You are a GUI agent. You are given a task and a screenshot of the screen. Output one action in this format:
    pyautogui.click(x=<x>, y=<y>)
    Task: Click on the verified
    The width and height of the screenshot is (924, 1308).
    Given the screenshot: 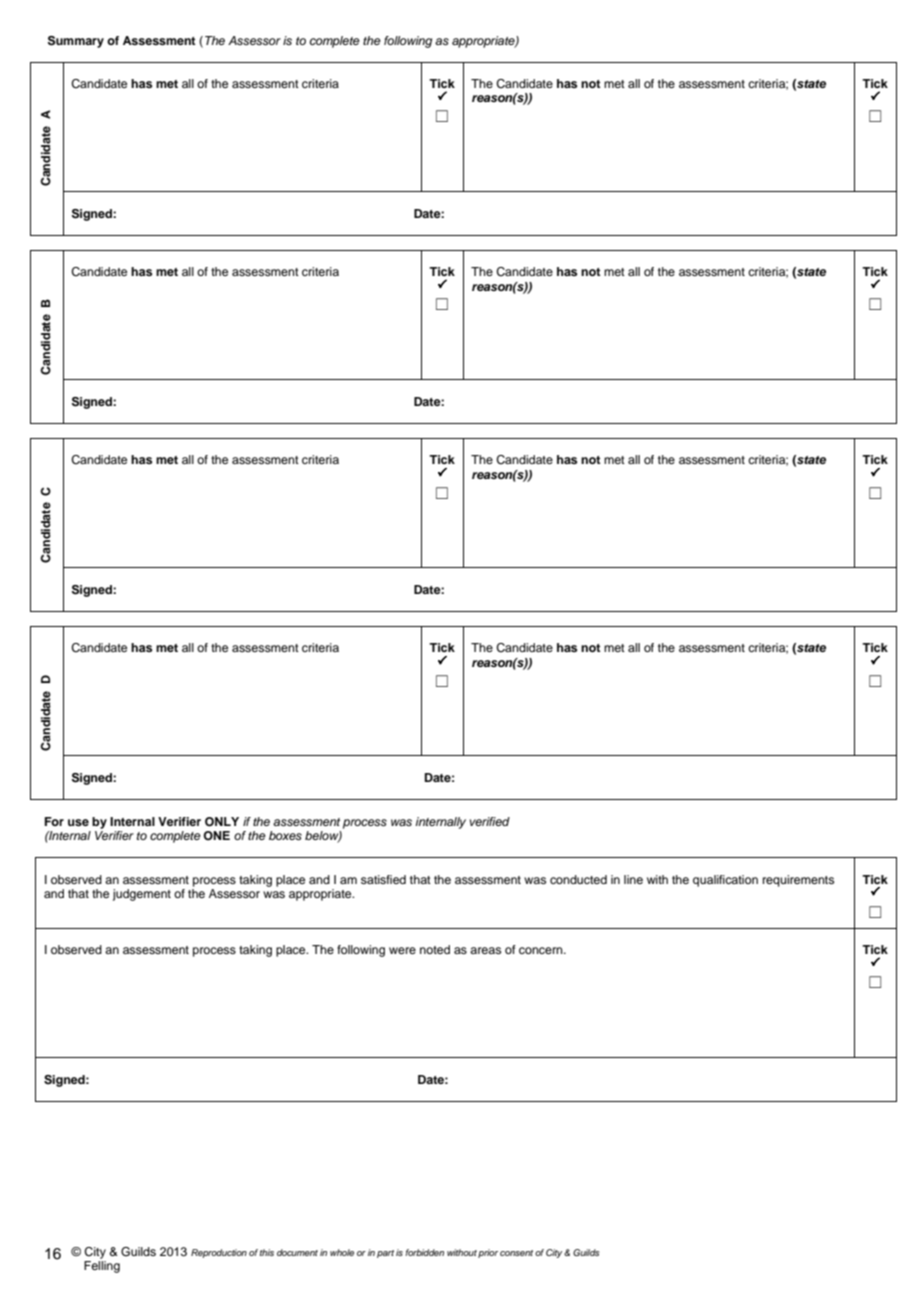 What is the action you would take?
    pyautogui.click(x=490, y=821)
